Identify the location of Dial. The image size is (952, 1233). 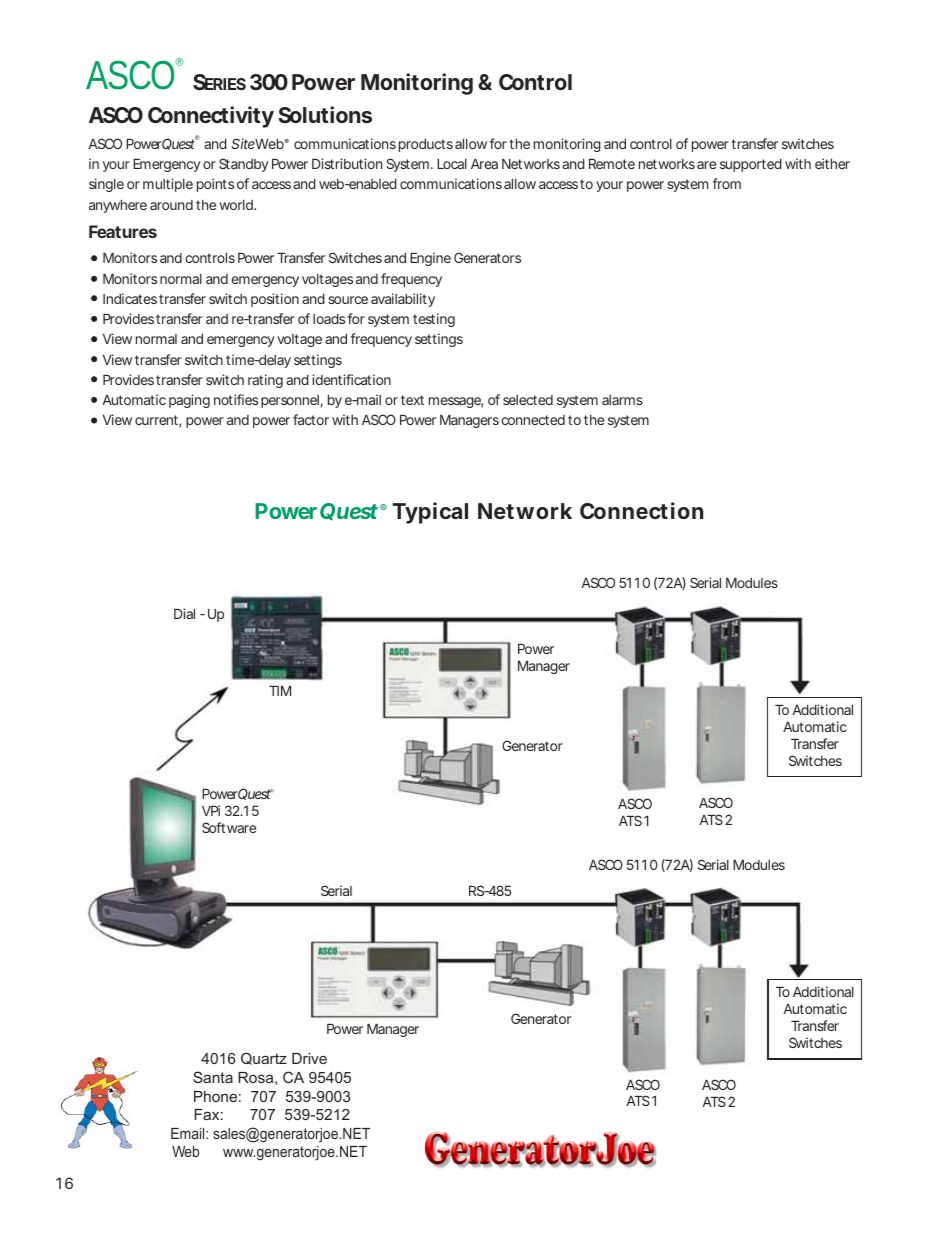
(184, 613).
